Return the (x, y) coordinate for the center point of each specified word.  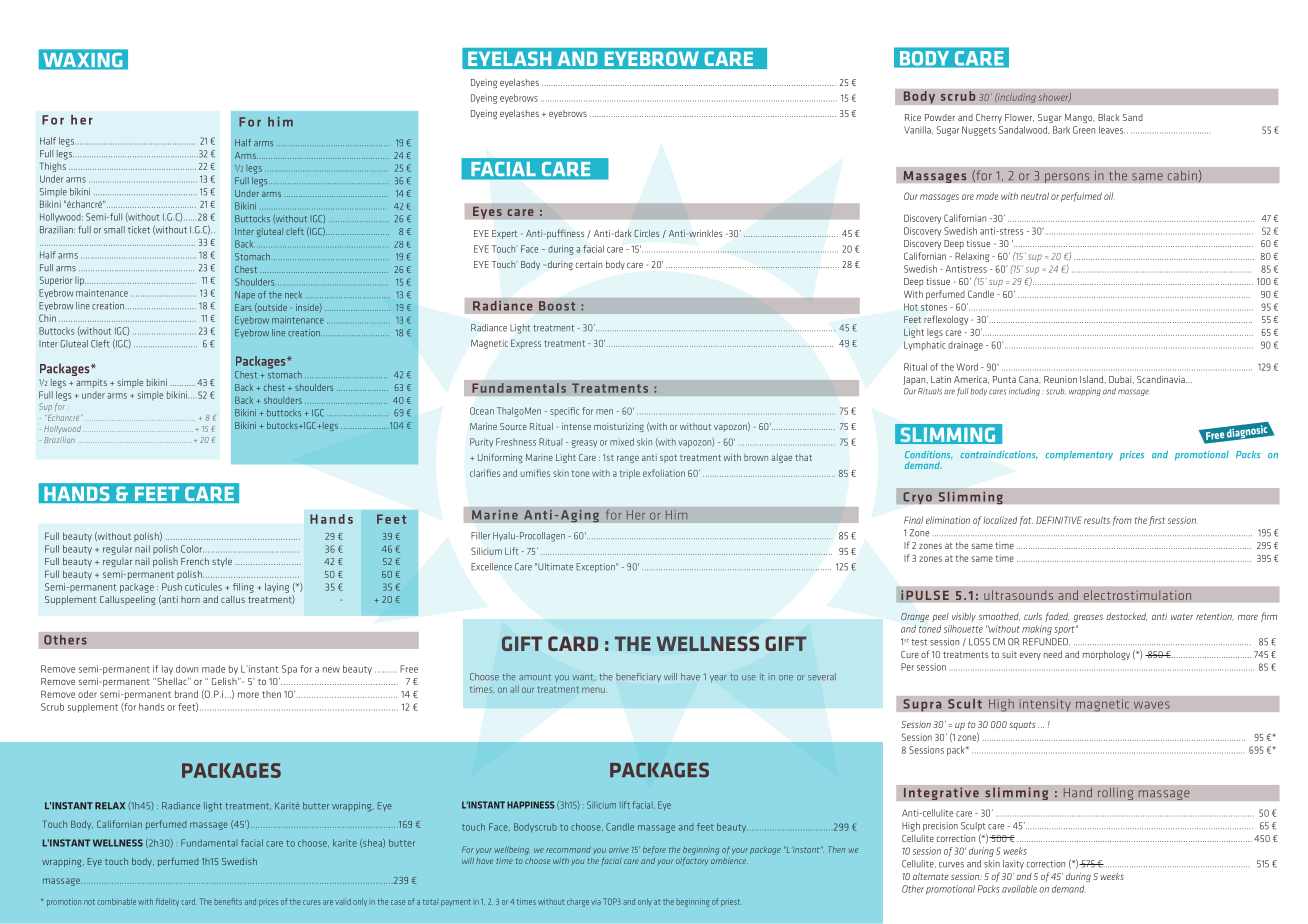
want (582, 677)
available (1019, 889)
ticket (139, 230)
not (89, 902)
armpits (91, 383)
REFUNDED (1046, 642)
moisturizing (619, 427)
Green (1084, 130)
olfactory (692, 861)
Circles (646, 233)
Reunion (1060, 379)
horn (190, 599)
